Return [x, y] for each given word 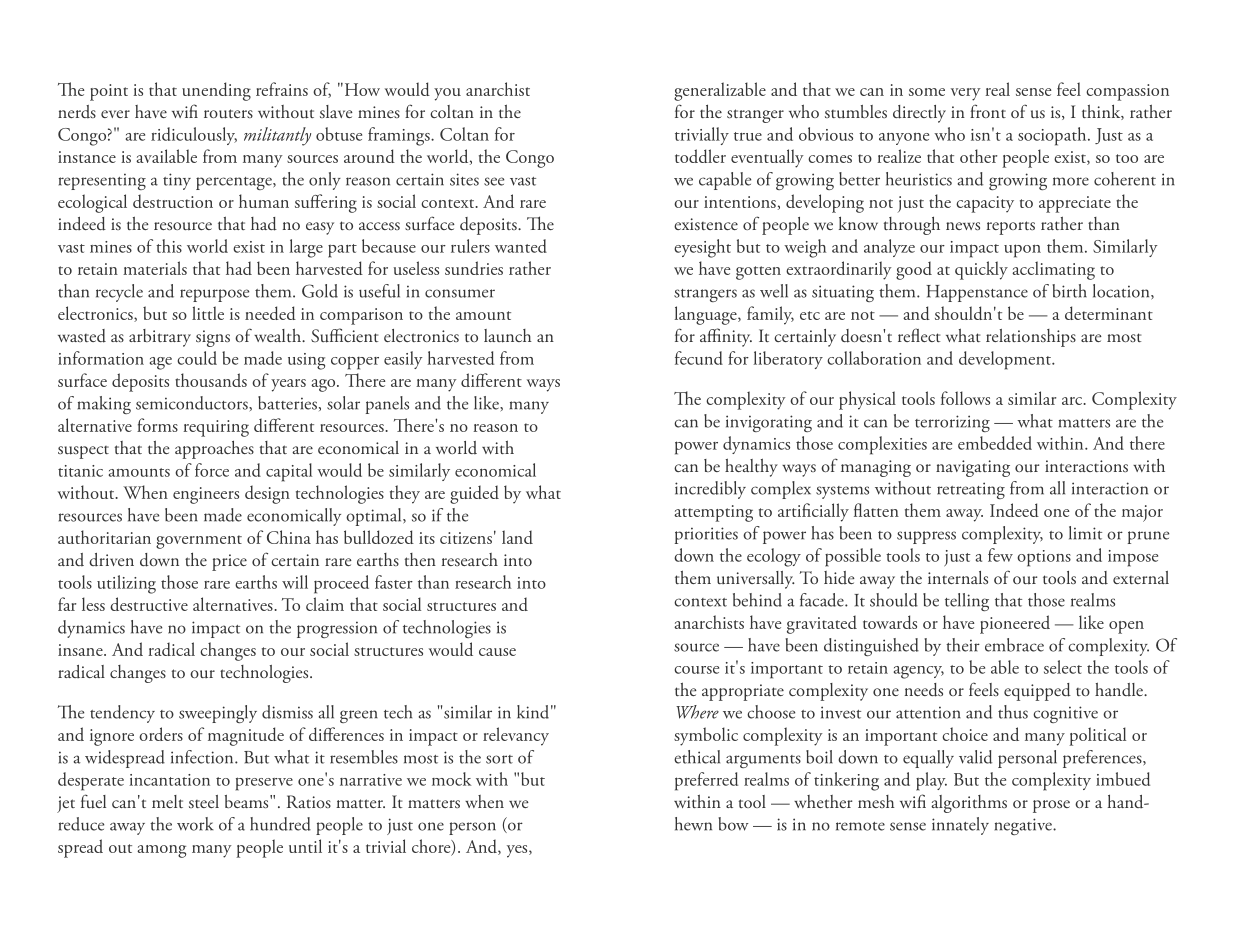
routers [228, 114]
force [212, 470]
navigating [973, 468]
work [195, 824]
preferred [706, 781]
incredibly [710, 490]
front [988, 111]
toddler [700, 156]
